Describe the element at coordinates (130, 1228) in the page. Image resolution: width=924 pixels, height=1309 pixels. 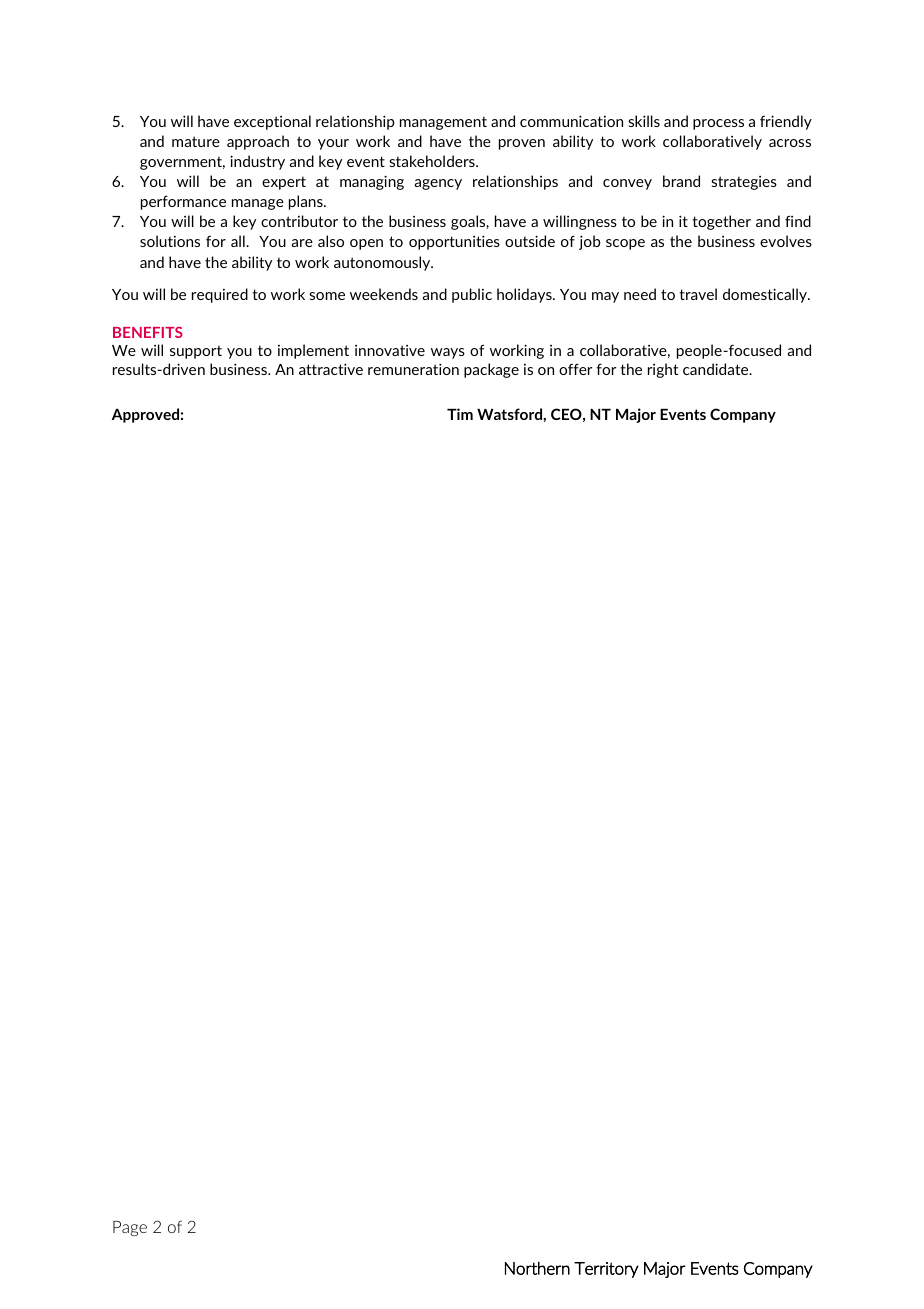
I see `Page` at that location.
